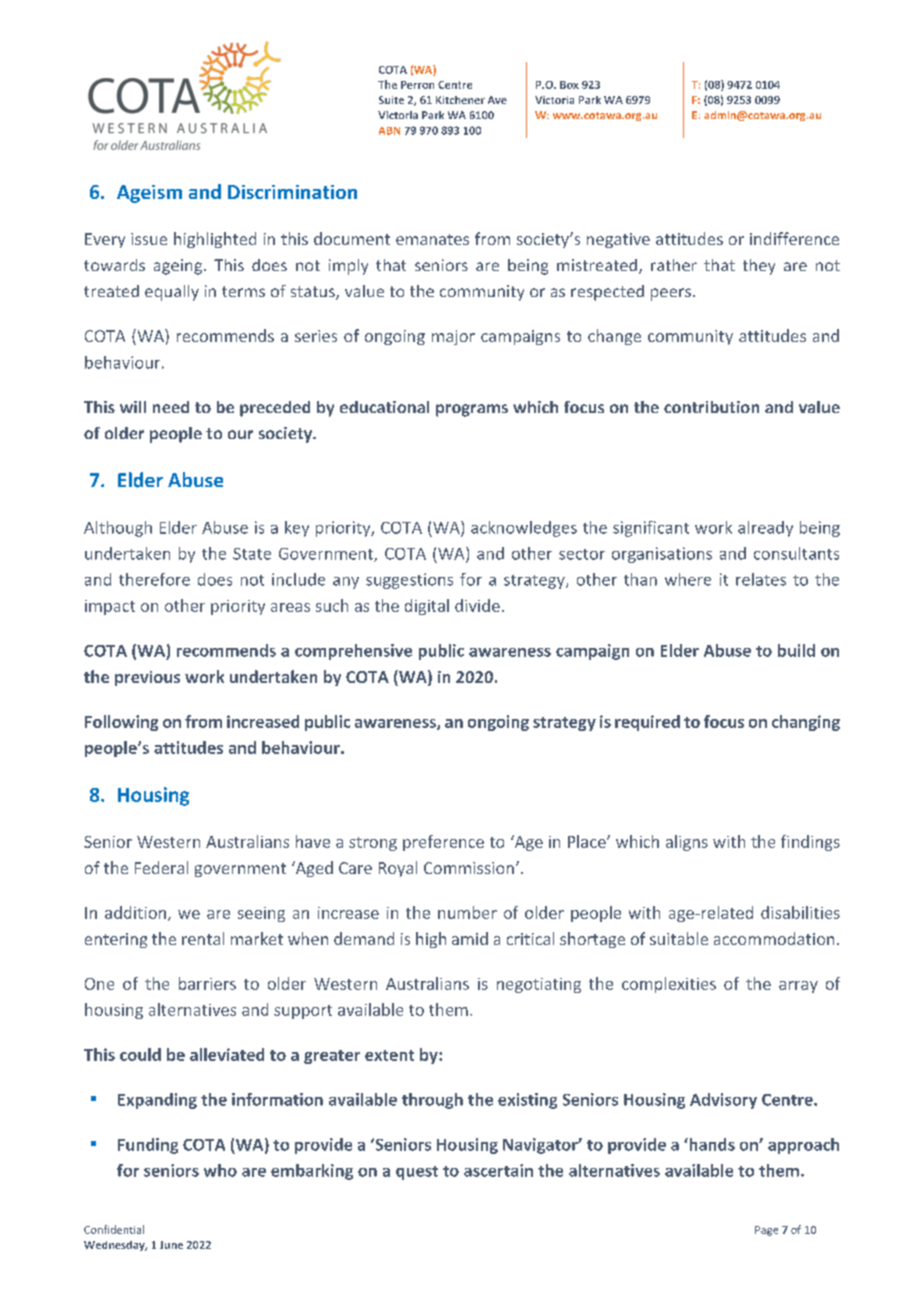 This document has height=1308, width=924. What do you see at coordinates (417, 1173) in the document?
I see `quest` at bounding box center [417, 1173].
